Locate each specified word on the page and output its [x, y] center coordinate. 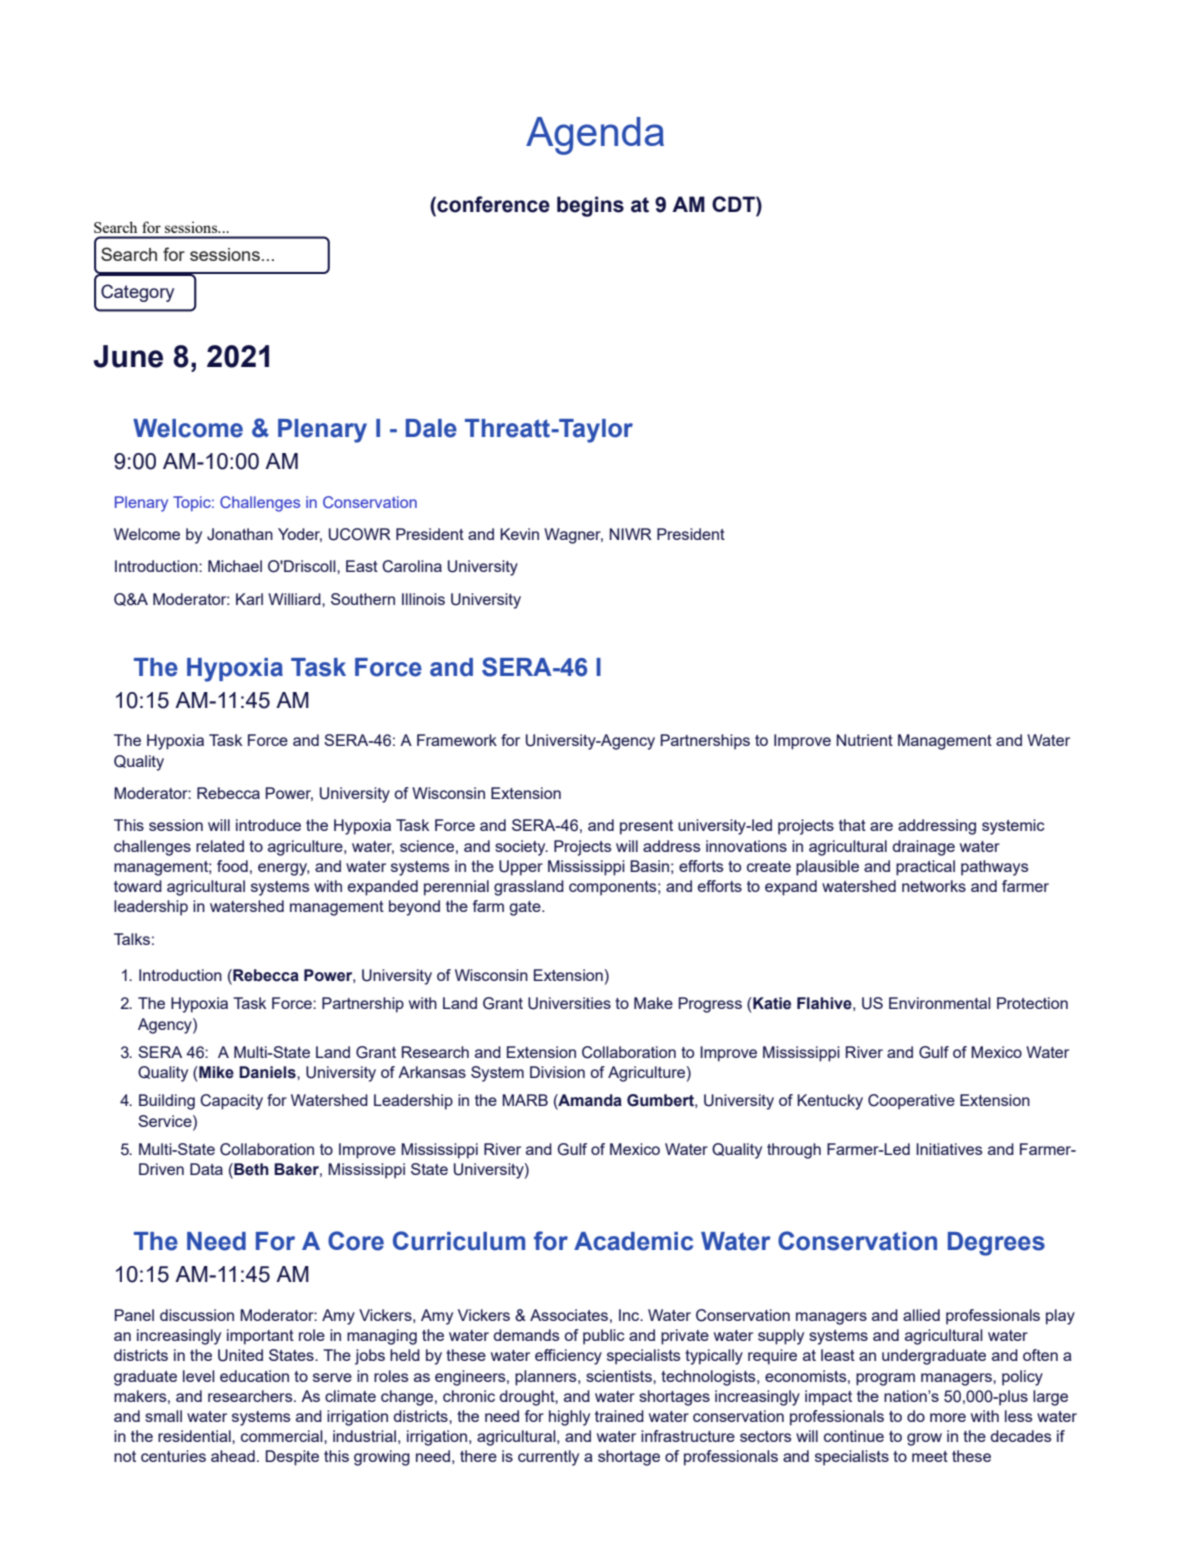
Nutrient [864, 740]
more [948, 1417]
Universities [569, 1003]
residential [195, 1436]
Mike [215, 1072]
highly [569, 1418]
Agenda [595, 136]
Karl [249, 599]
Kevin [519, 534]
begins [590, 206]
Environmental [940, 1003]
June [128, 356]
